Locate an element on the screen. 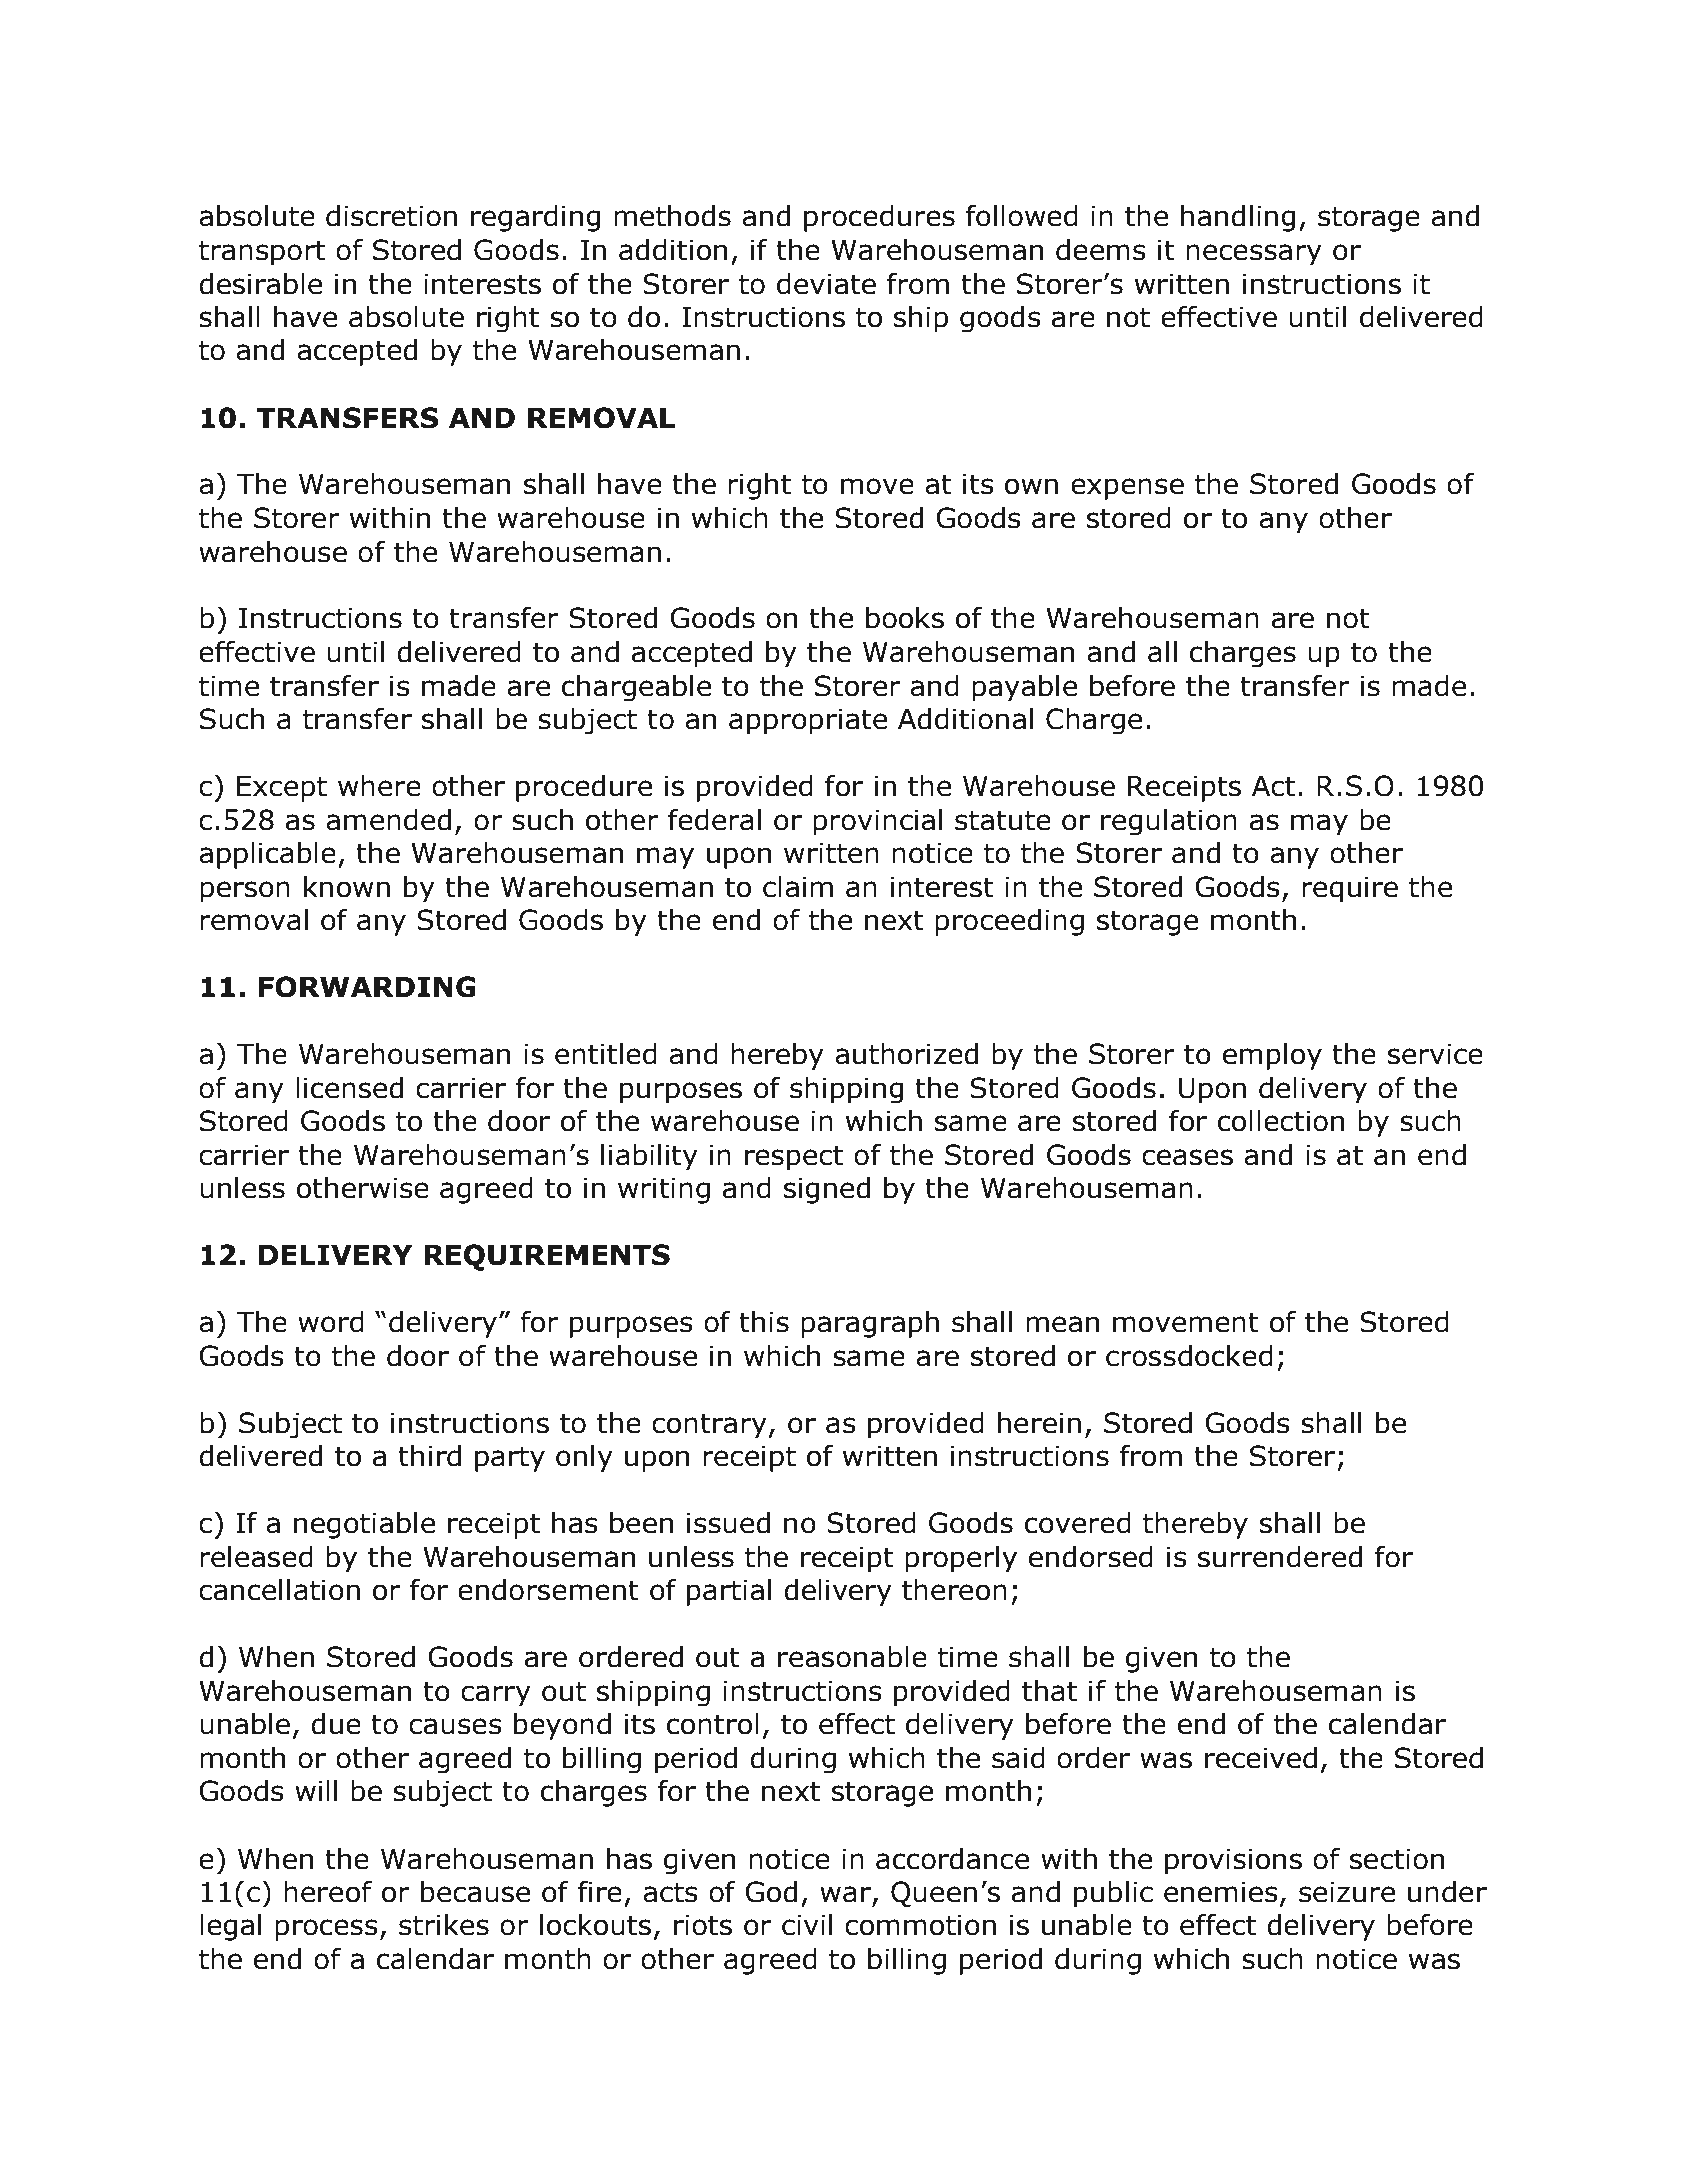  deviate is located at coordinates (826, 284).
